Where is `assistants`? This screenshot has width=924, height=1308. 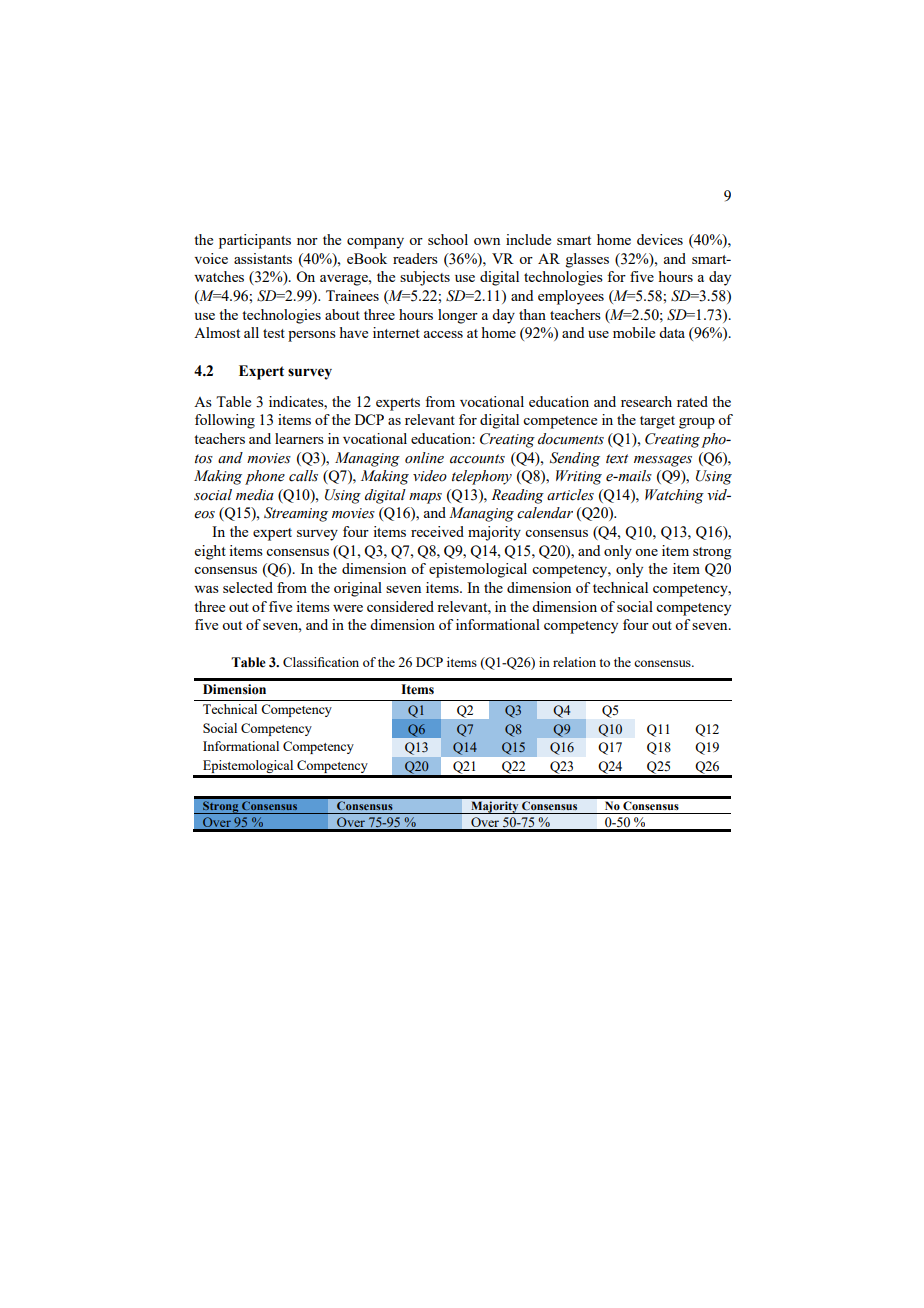
assistants is located at coordinates (263, 258).
